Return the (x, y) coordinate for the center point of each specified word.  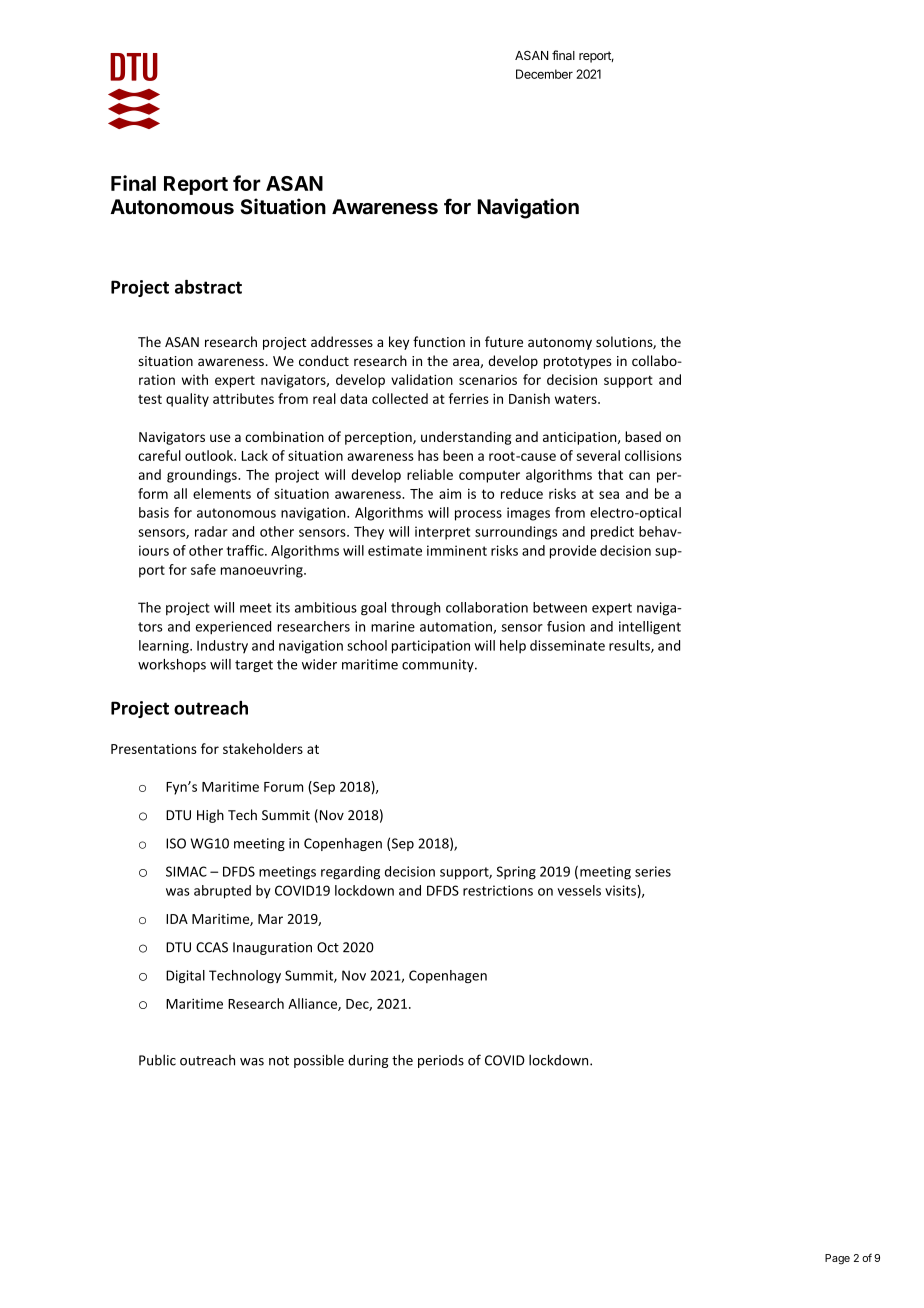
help (513, 647)
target (254, 666)
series (653, 871)
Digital (185, 976)
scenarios (488, 380)
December (544, 74)
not (279, 1061)
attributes (243, 398)
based (643, 436)
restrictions (498, 890)
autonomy (560, 344)
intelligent (650, 628)
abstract (208, 287)
